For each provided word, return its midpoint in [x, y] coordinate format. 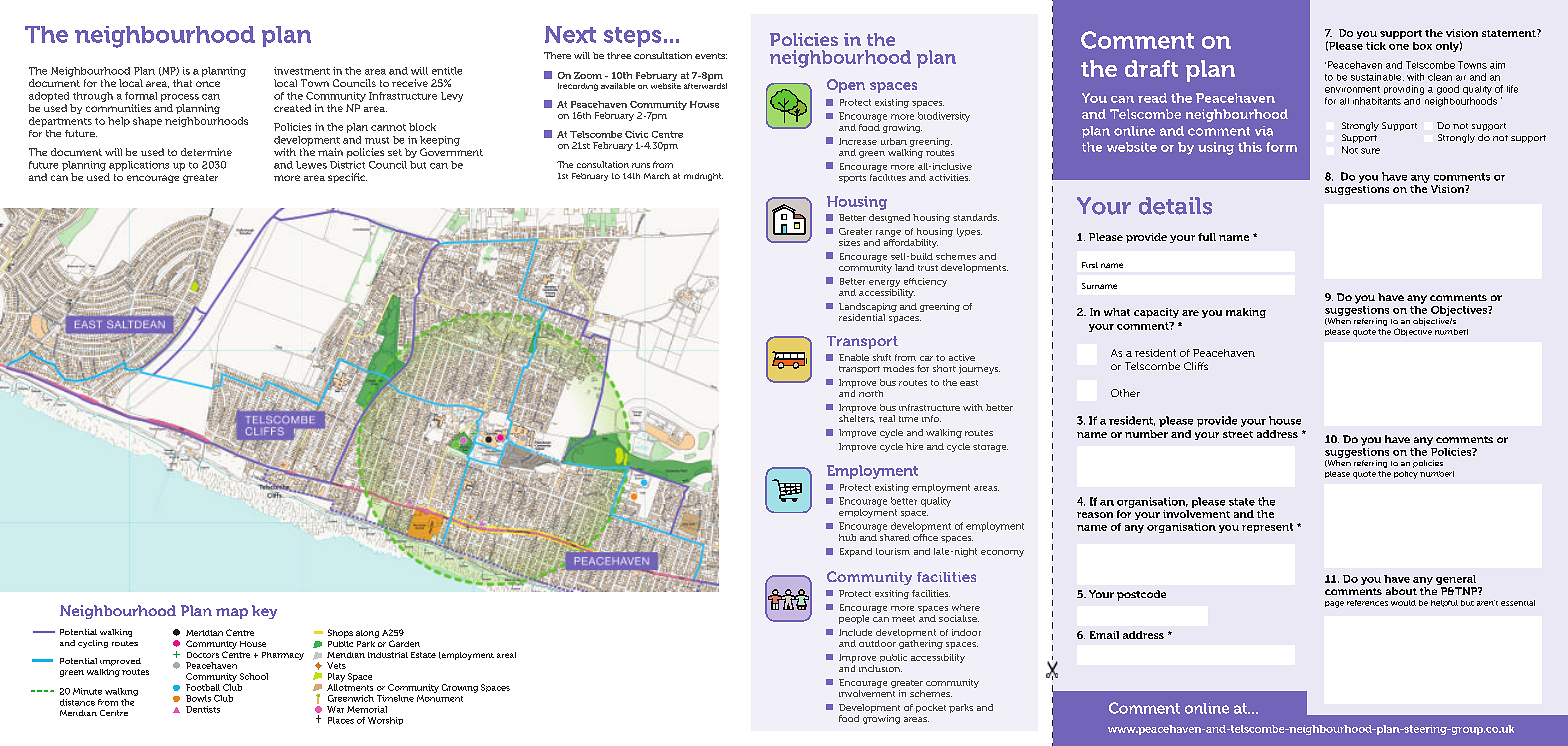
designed [889, 218]
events [711, 56]
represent [1267, 528]
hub [847, 537]
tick [1376, 46]
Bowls [198, 698]
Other [1125, 393]
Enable [854, 357]
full [1207, 237]
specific [347, 178]
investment [302, 71]
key [264, 612]
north [871, 393]
